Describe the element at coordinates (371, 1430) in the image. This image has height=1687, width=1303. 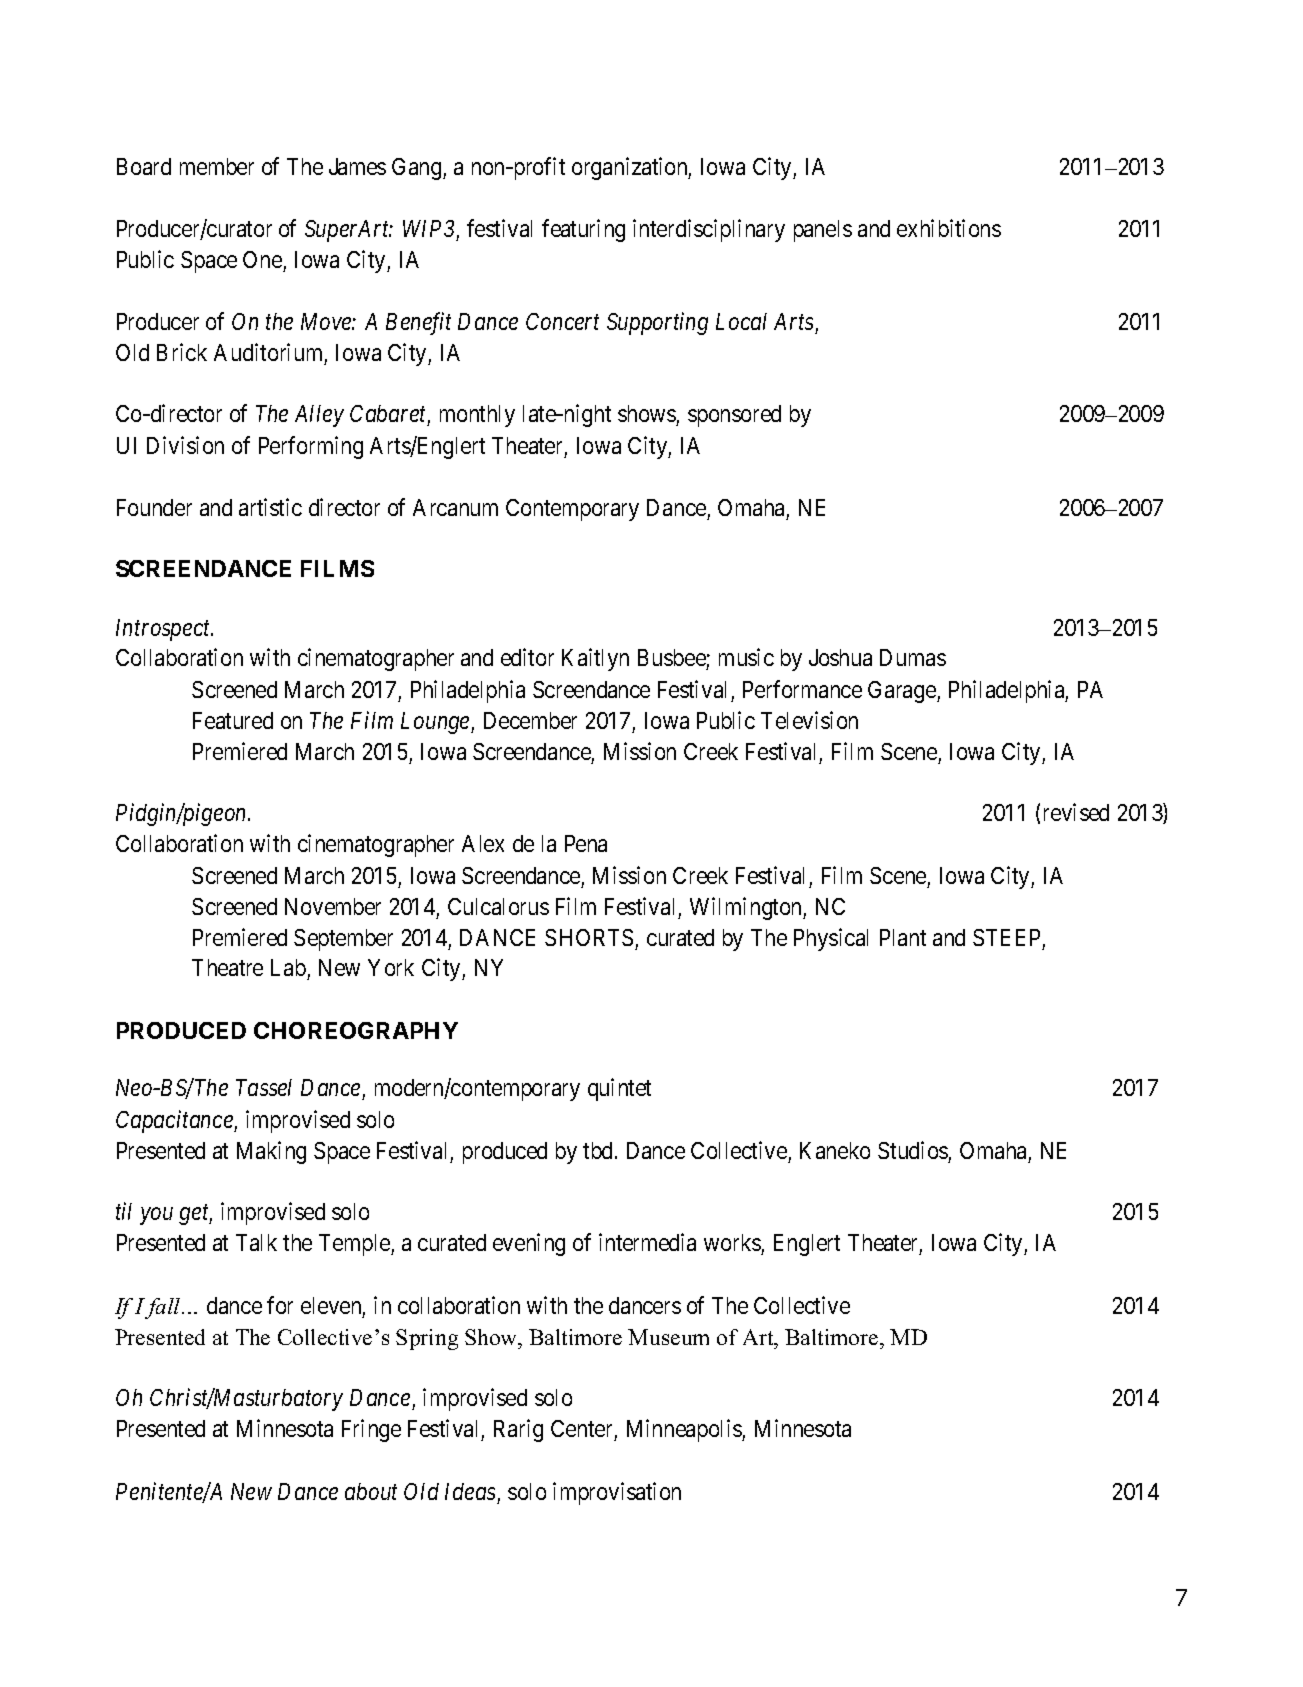
I see `Fringe` at that location.
